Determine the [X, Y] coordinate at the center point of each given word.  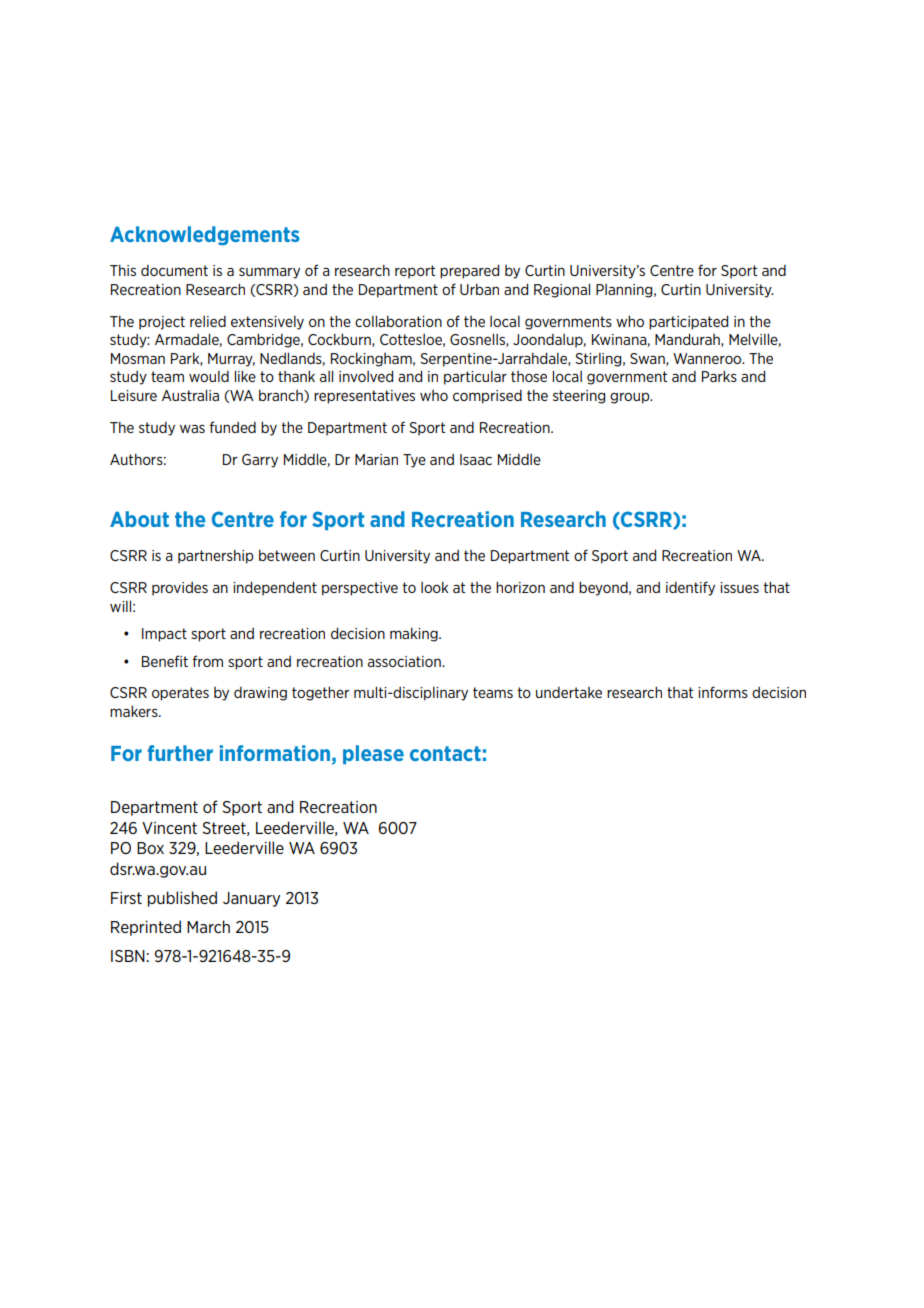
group [631, 398]
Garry [260, 461]
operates [180, 694]
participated [688, 322]
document [174, 270]
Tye [414, 461]
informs [723, 692]
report [415, 272]
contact [445, 753]
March [208, 926]
